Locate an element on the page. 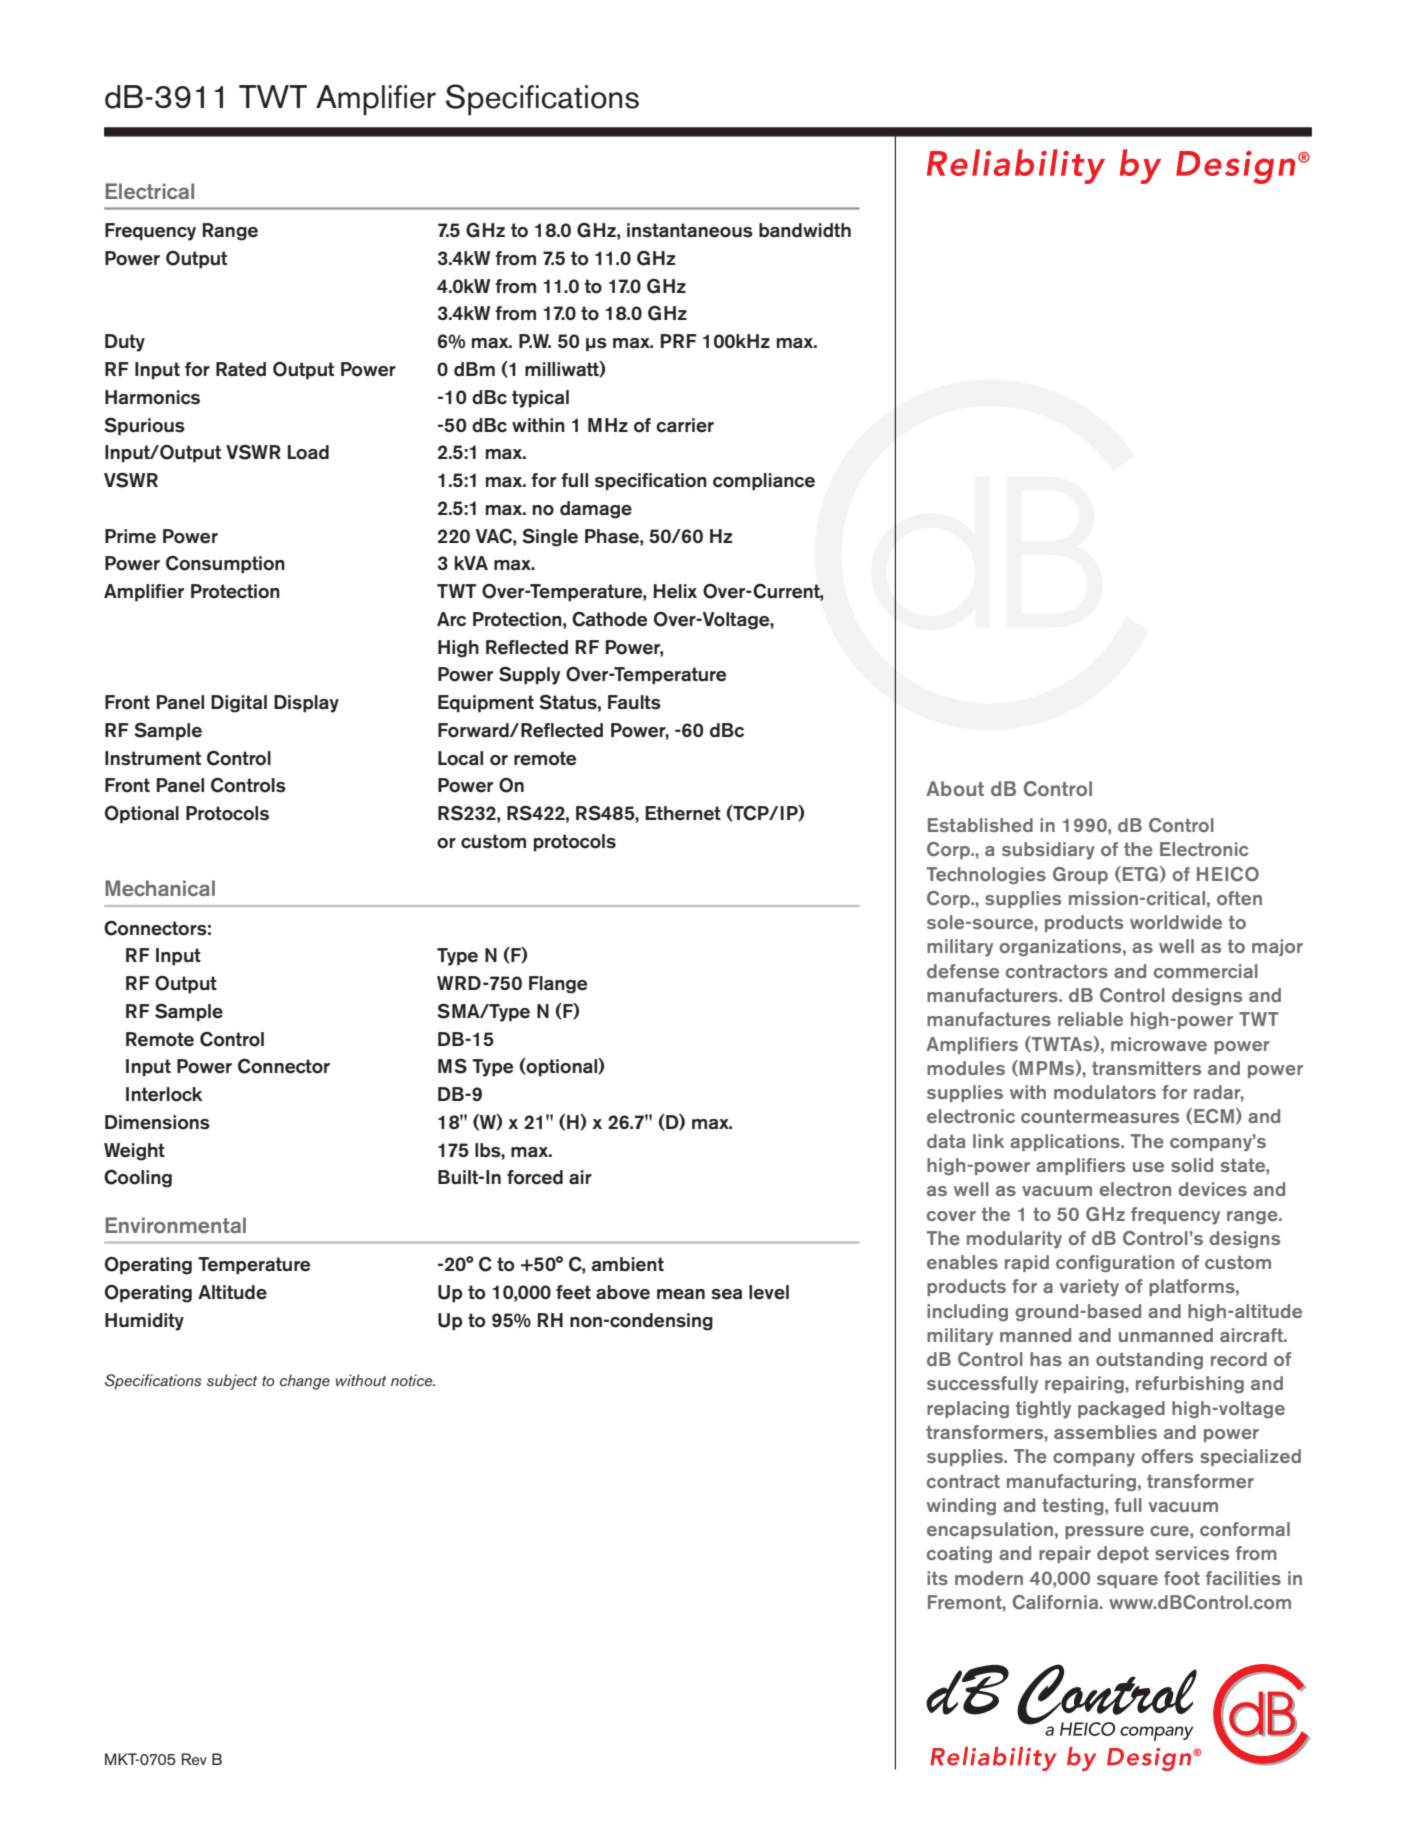 This image has width=1416, height=1832. California is located at coordinates (1057, 1602).
